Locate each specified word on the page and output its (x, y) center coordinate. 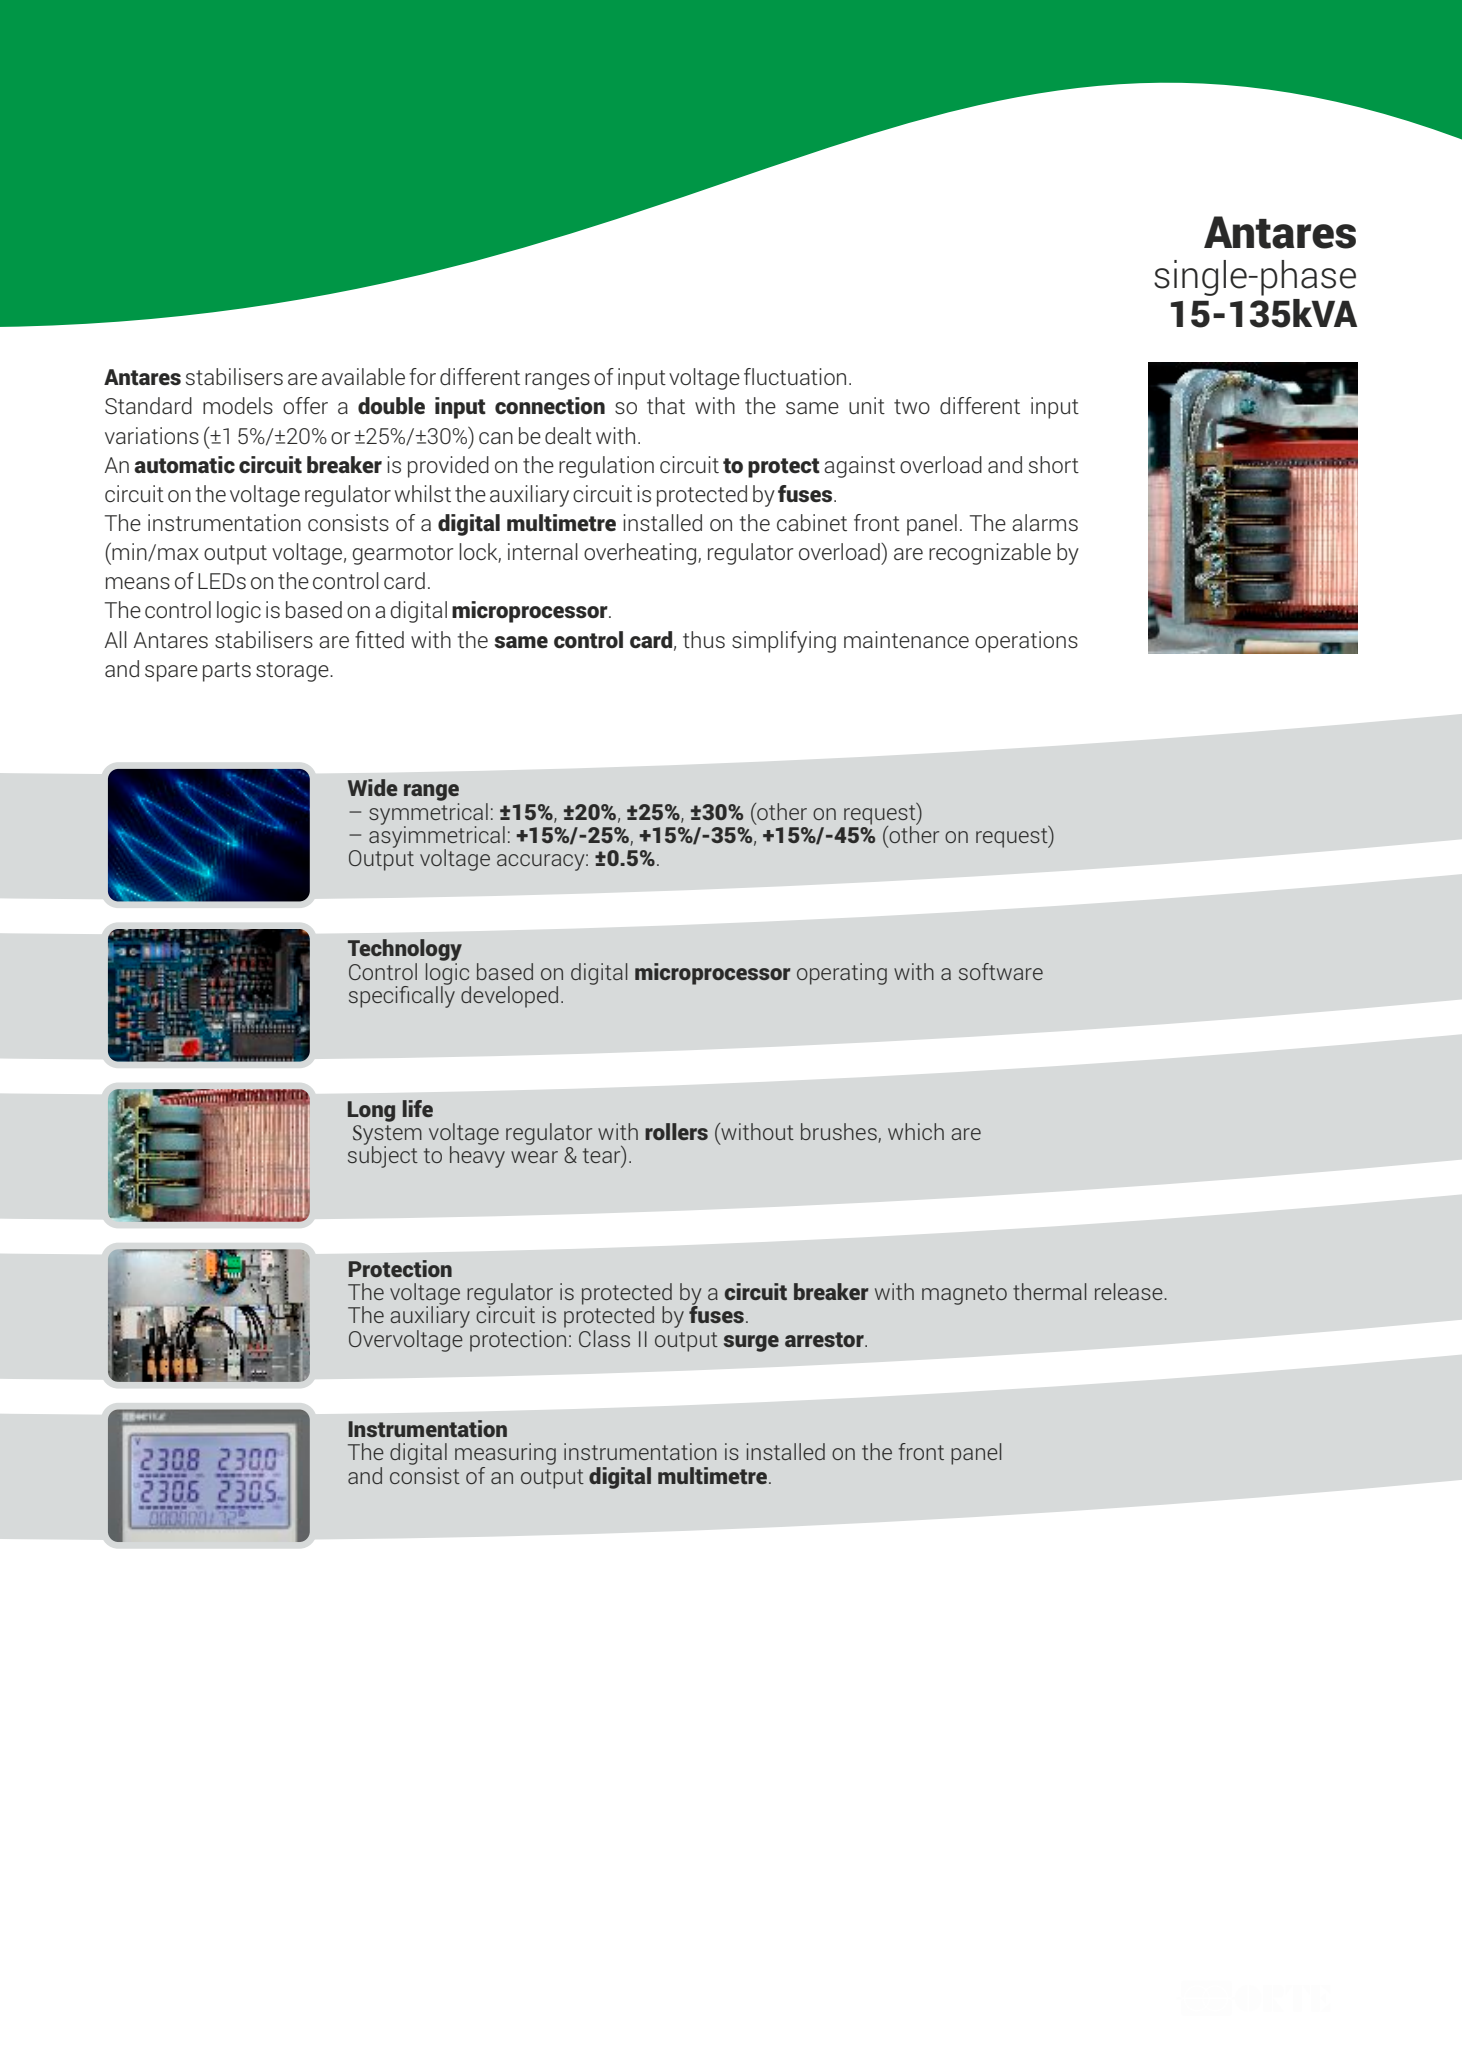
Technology (405, 951)
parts (227, 672)
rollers (676, 1131)
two (912, 406)
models (238, 405)
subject (383, 1156)
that (666, 405)
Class (604, 1338)
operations (1026, 642)
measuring (505, 1455)
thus (704, 640)
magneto (964, 1295)
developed (509, 997)
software (1001, 971)
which (916, 1131)
